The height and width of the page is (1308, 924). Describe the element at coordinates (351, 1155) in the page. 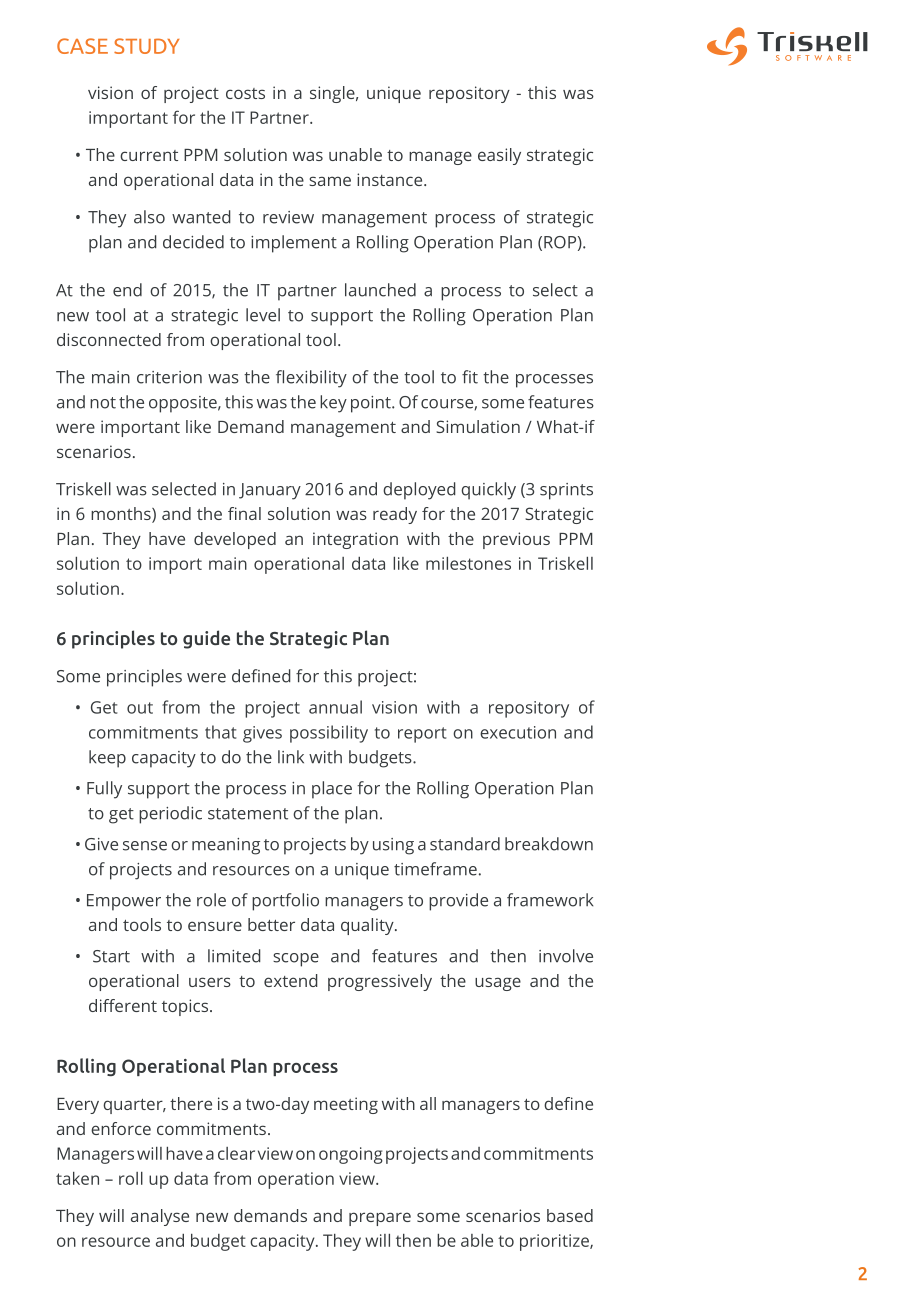

I see `ongoing` at that location.
